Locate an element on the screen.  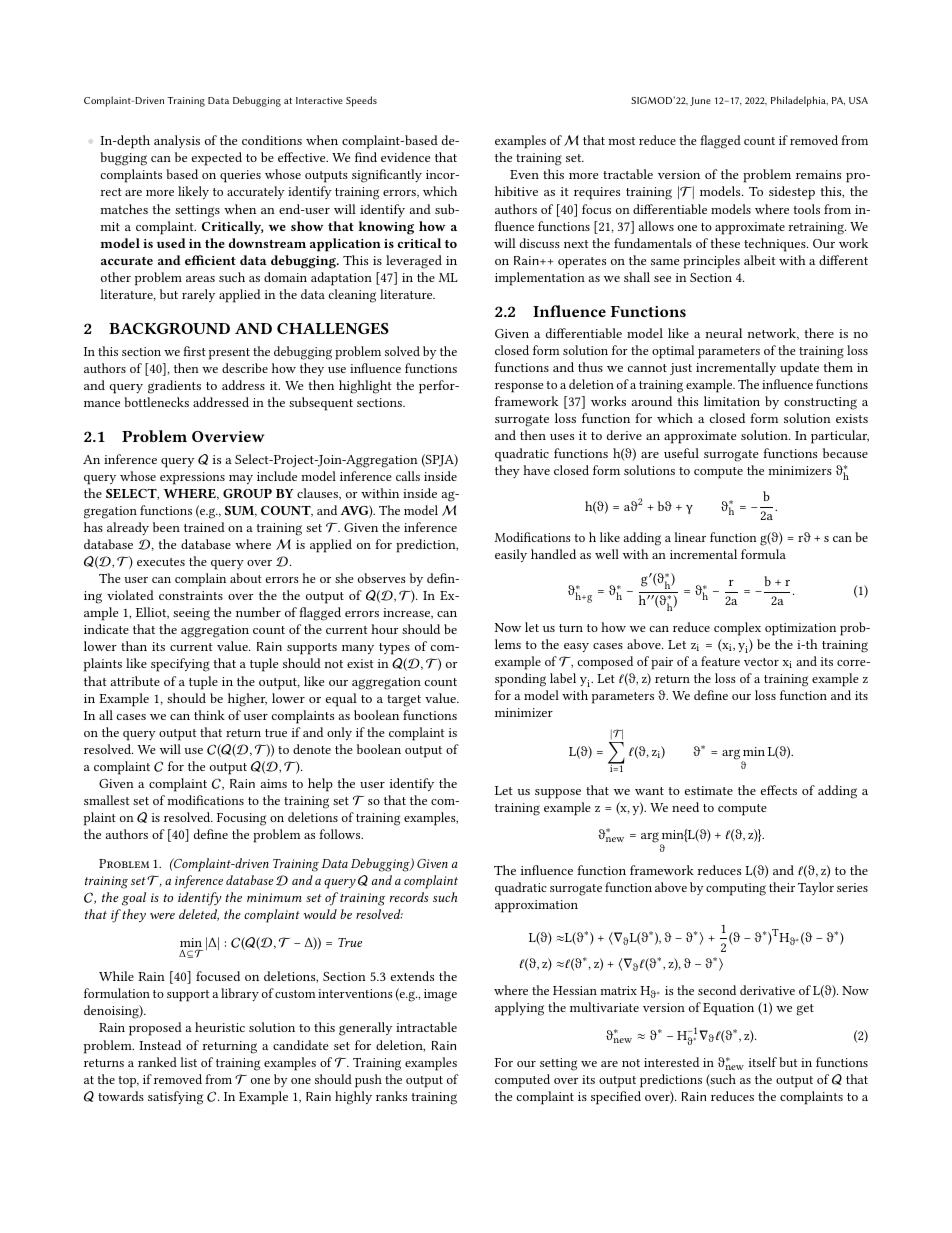
list is located at coordinates (188, 1062).
